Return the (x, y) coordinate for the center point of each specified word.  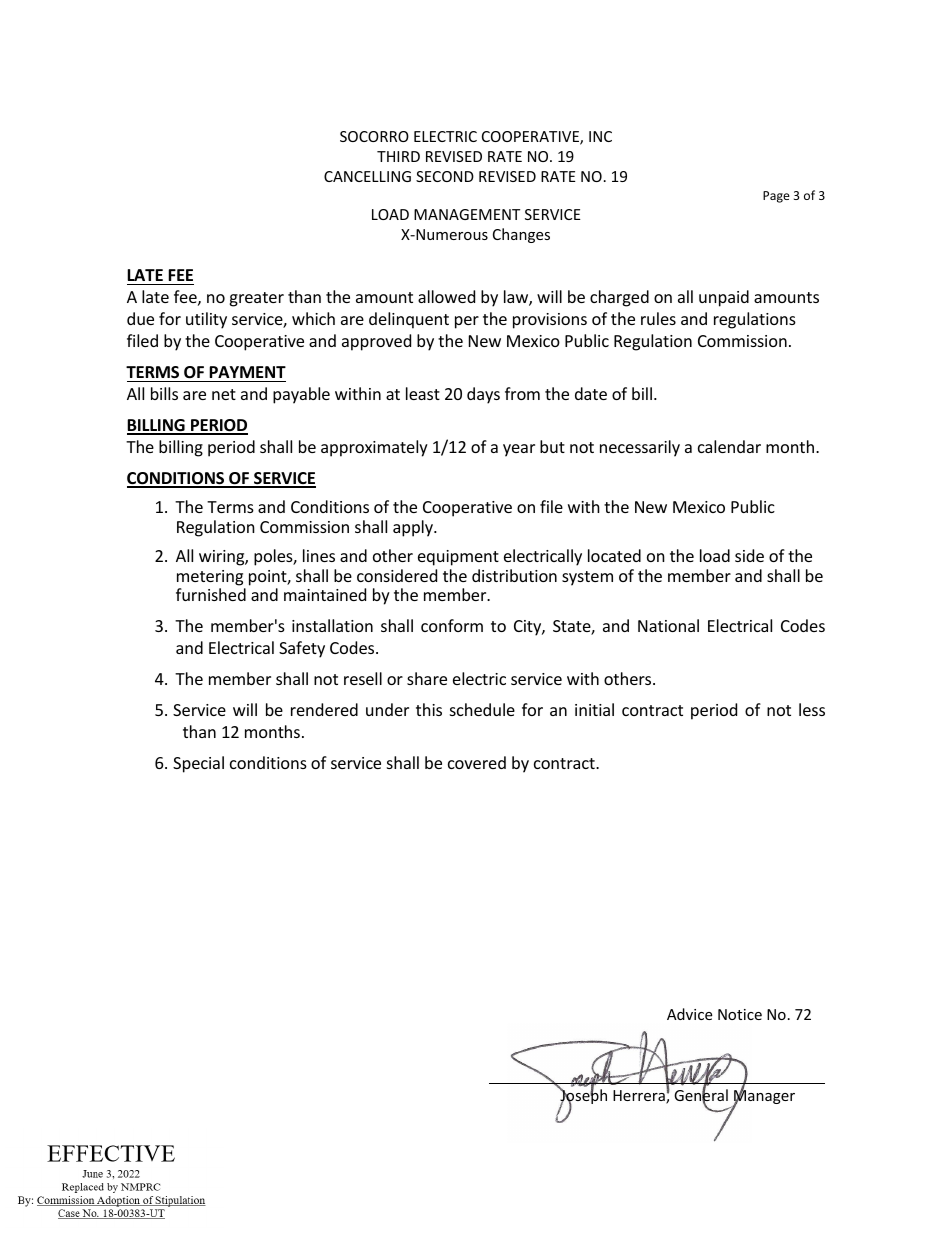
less (812, 709)
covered (477, 762)
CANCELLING (367, 176)
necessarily (640, 448)
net (224, 394)
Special (198, 764)
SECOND (445, 176)
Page (776, 197)
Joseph (583, 1097)
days (483, 395)
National (668, 625)
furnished (211, 594)
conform (452, 625)
